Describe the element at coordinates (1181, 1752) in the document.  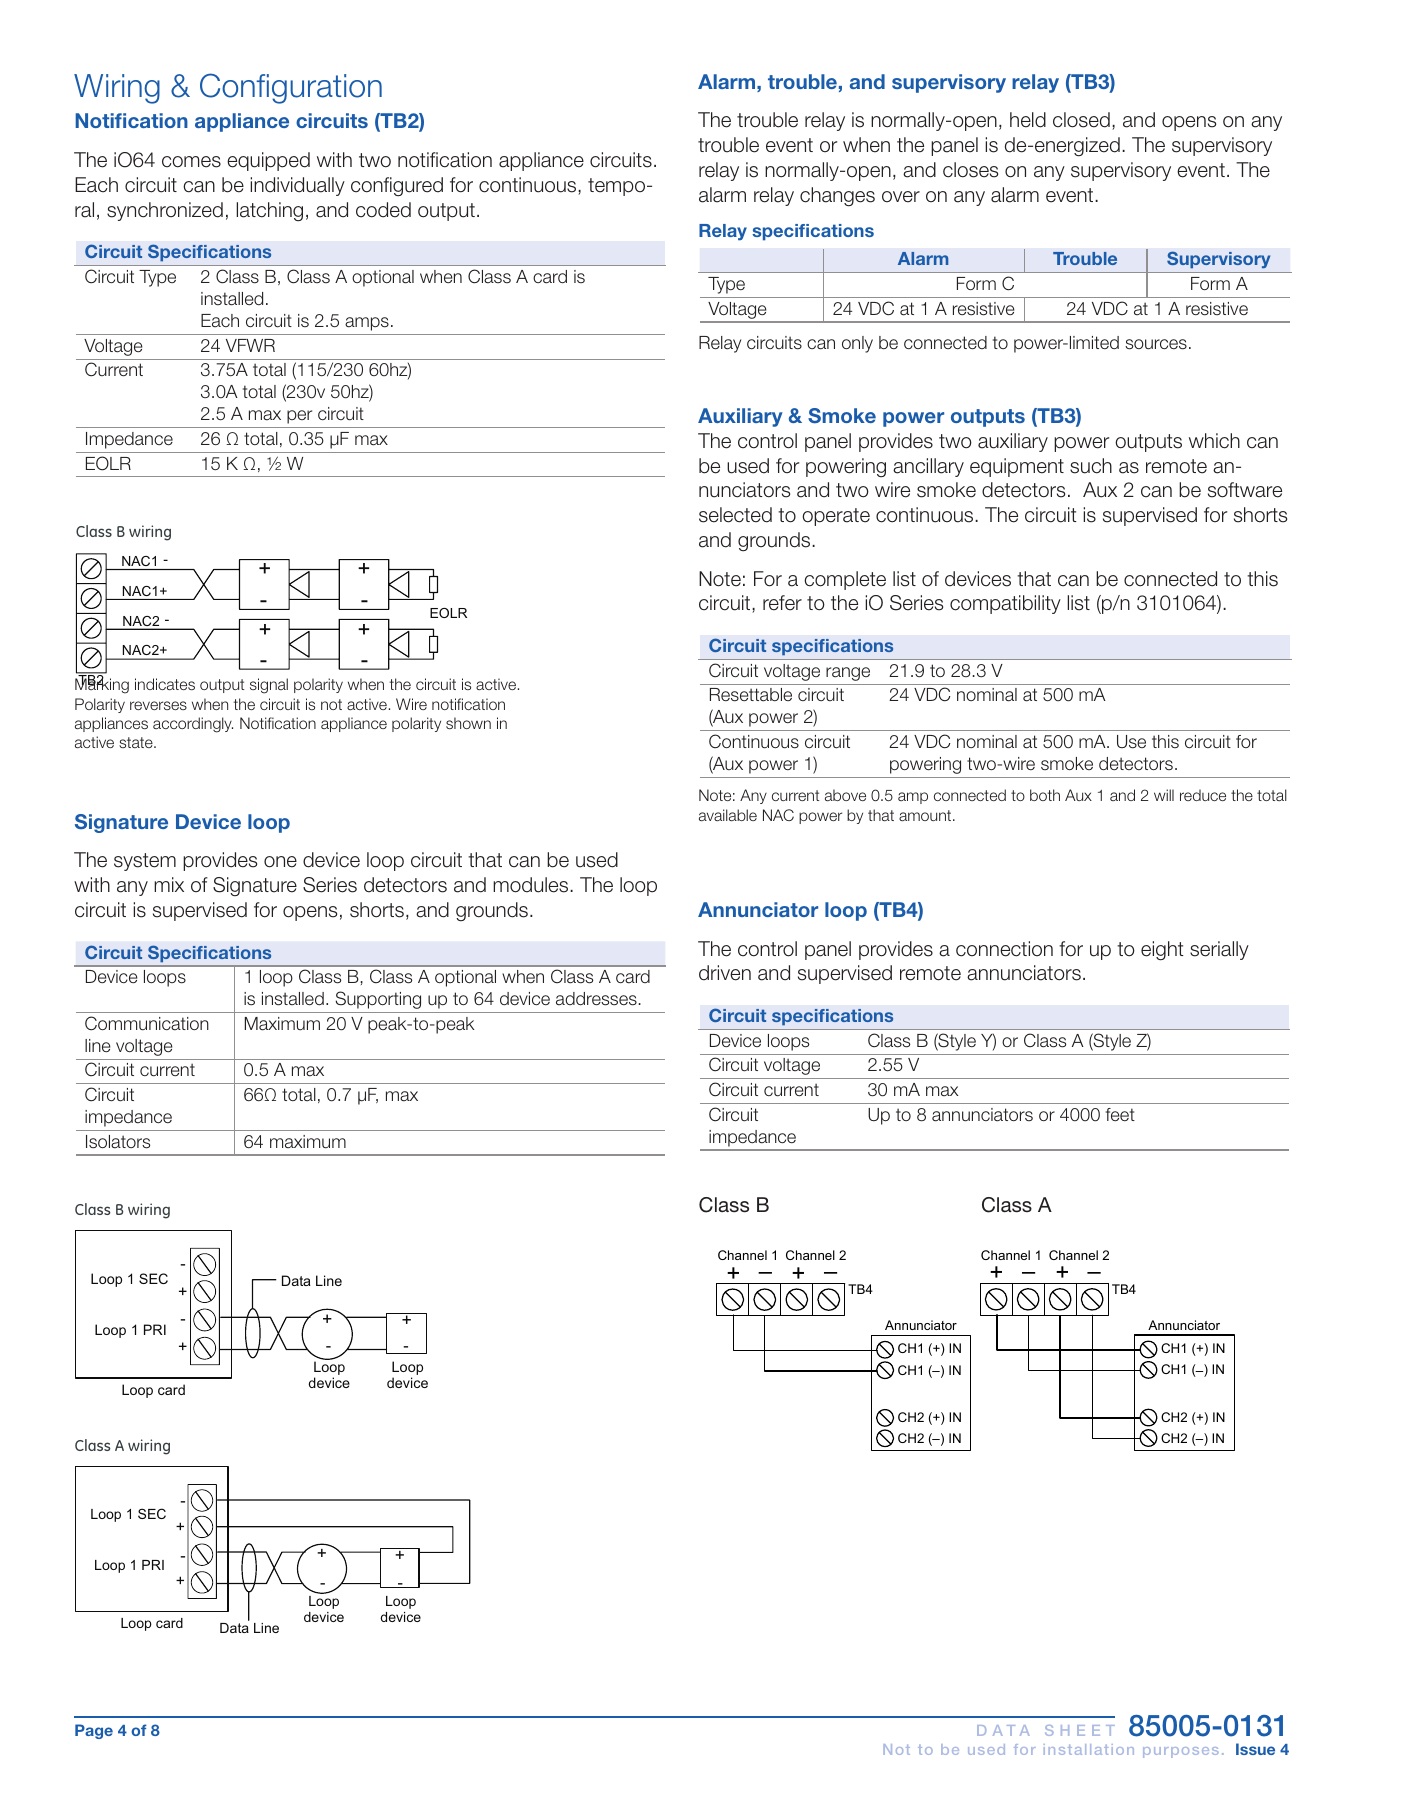
I see `purposes` at that location.
